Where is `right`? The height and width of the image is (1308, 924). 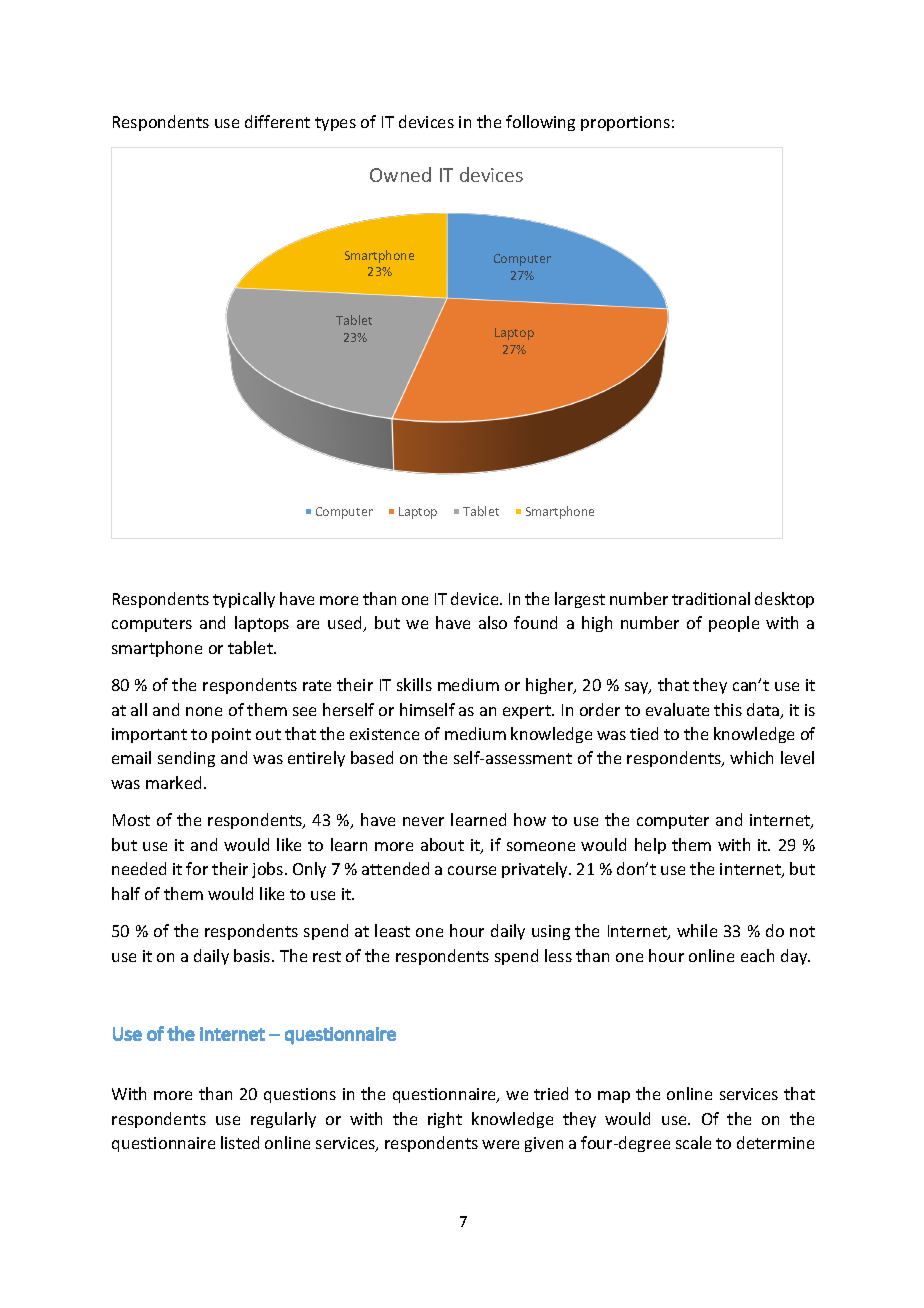
right is located at coordinates (445, 1120).
